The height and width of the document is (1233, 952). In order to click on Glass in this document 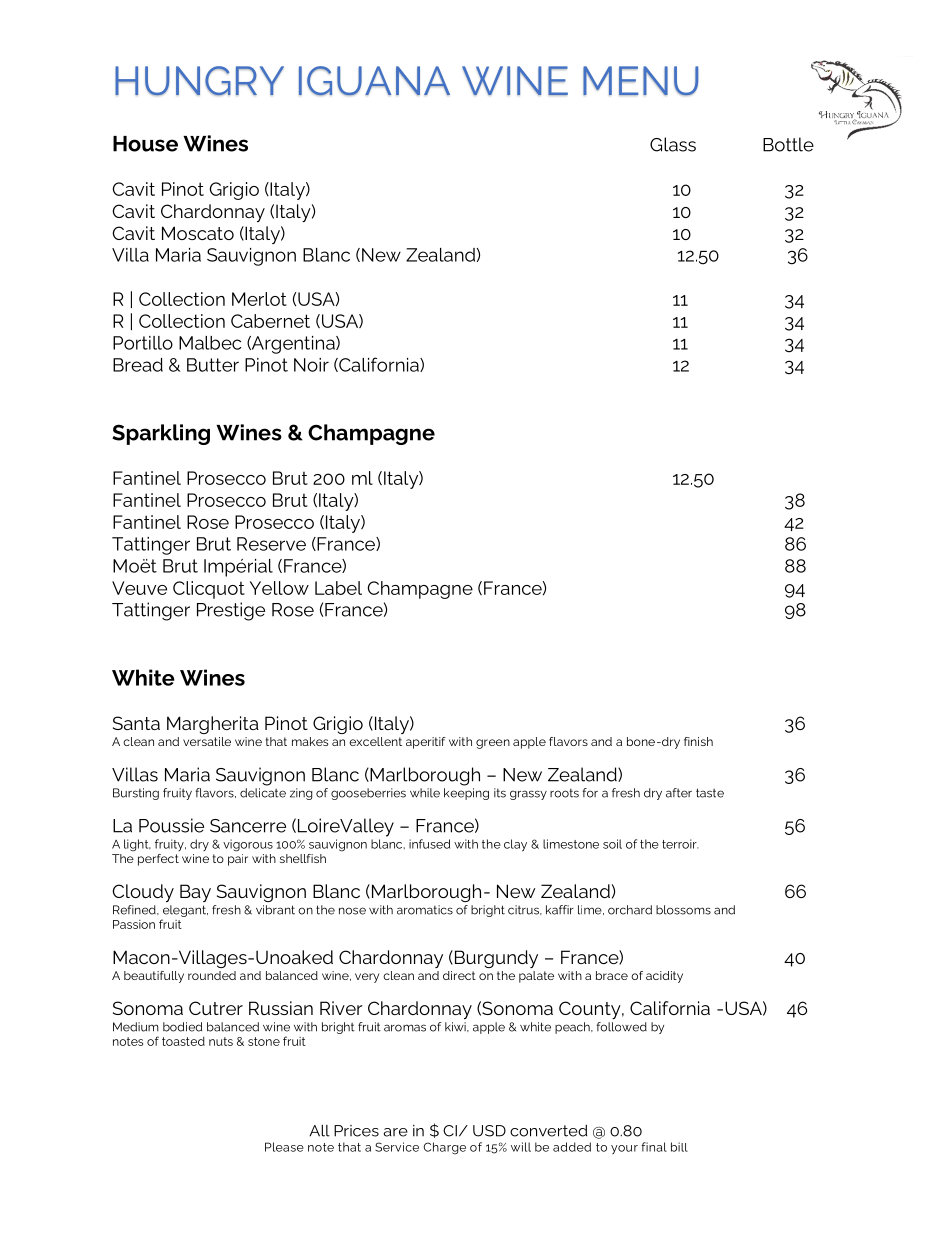, I will do `click(673, 144)`.
